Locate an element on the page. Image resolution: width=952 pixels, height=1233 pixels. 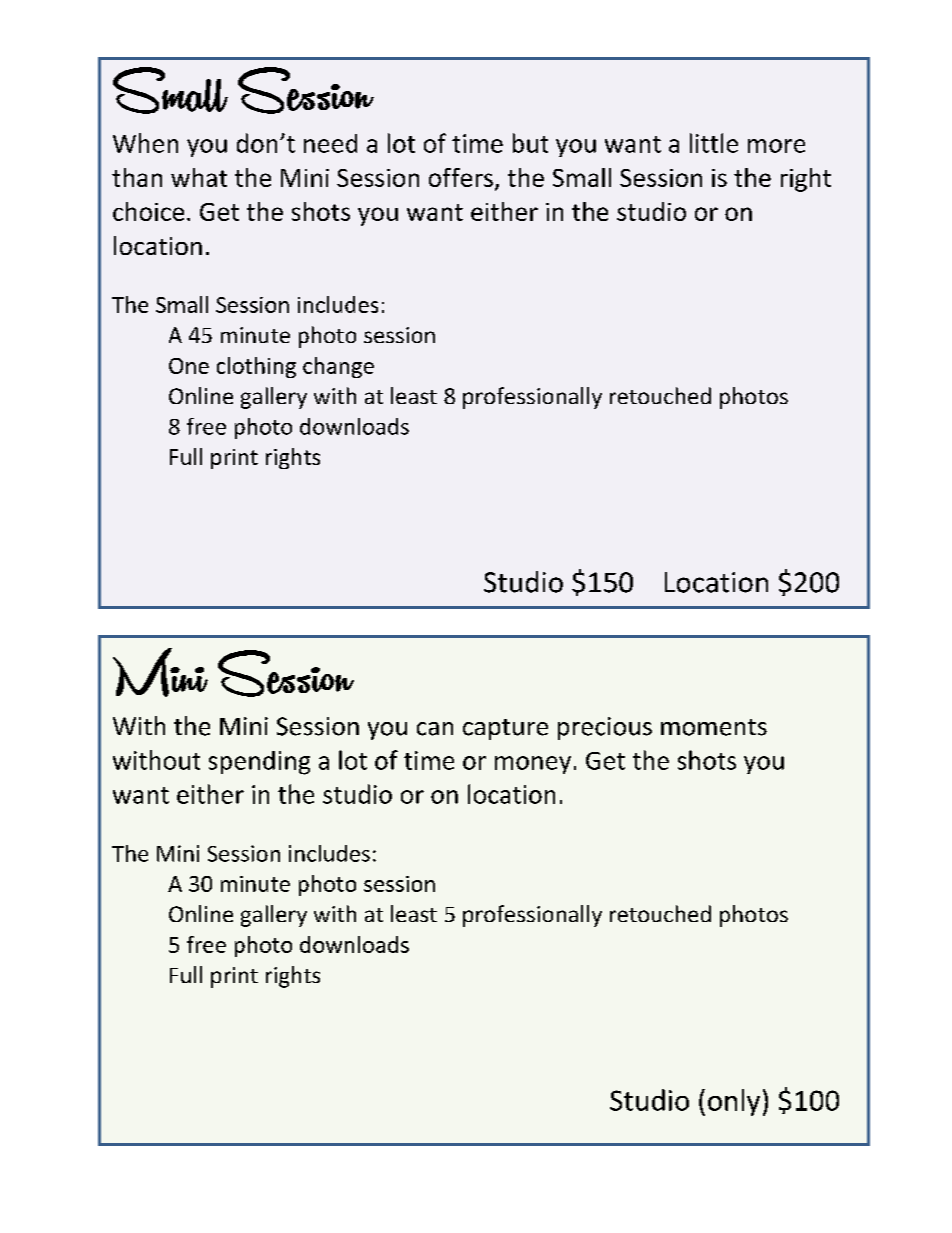
only is located at coordinates (734, 1102).
